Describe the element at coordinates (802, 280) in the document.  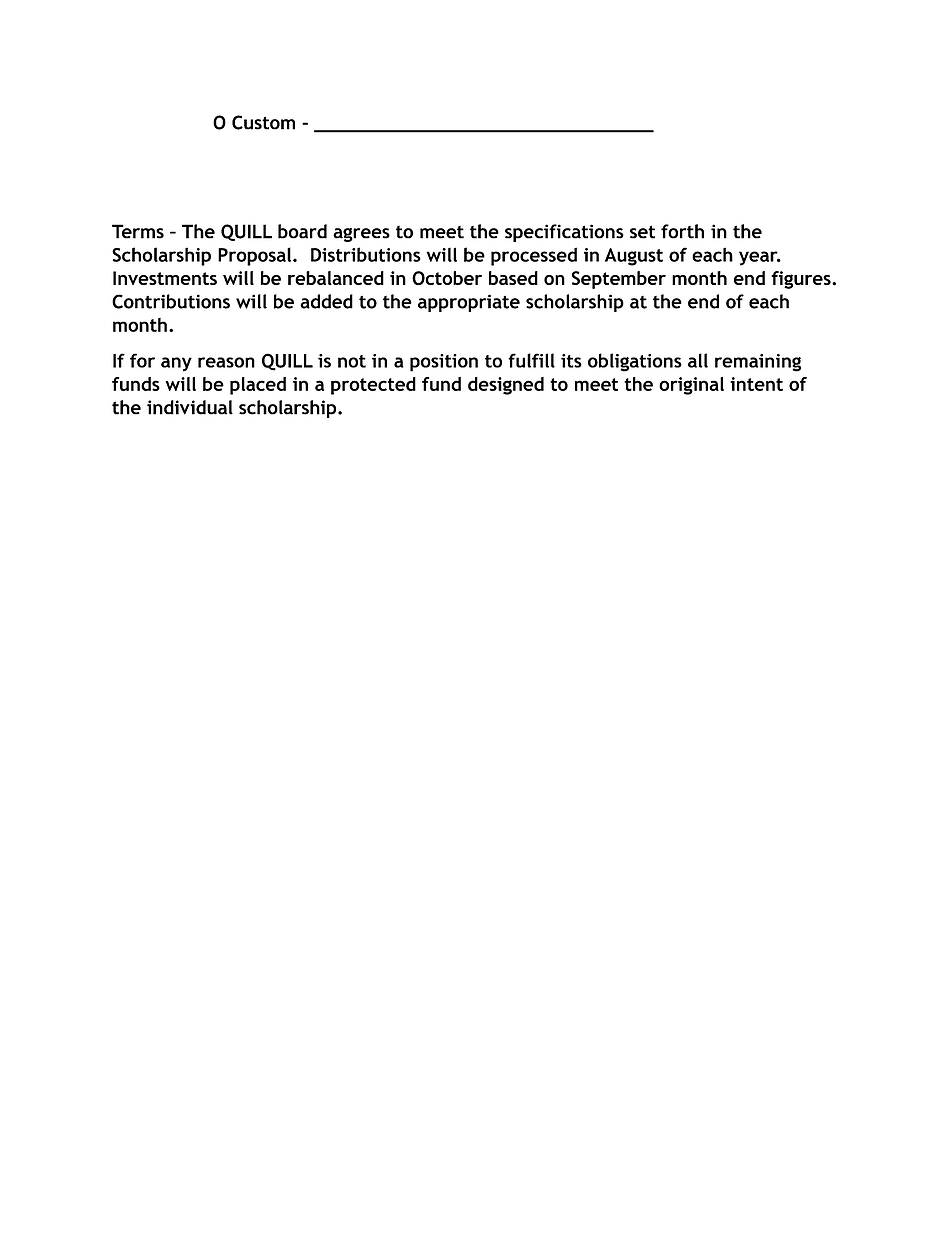
I see `figures` at that location.
